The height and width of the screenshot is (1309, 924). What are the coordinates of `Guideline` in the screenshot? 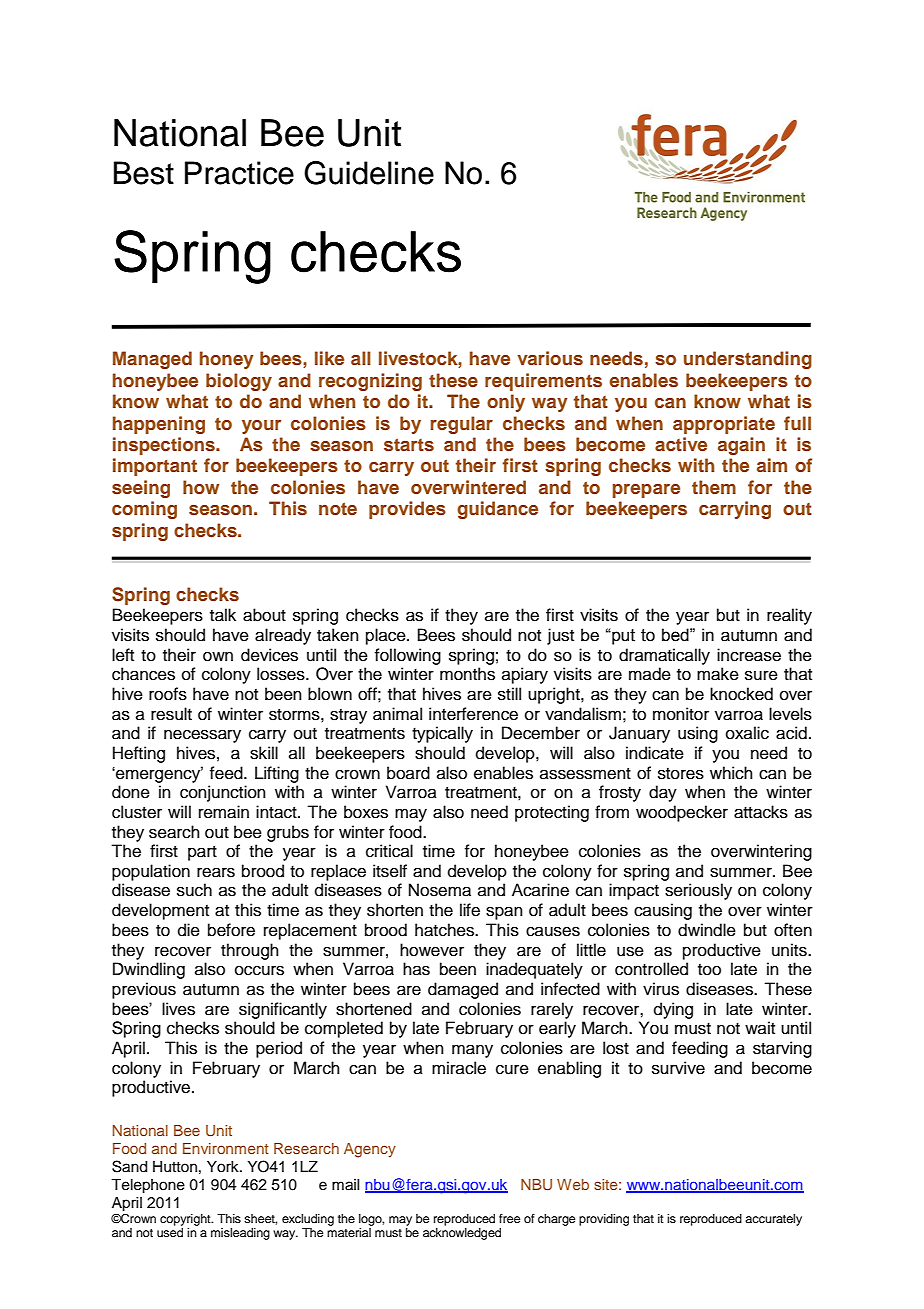 It's located at (369, 173).
